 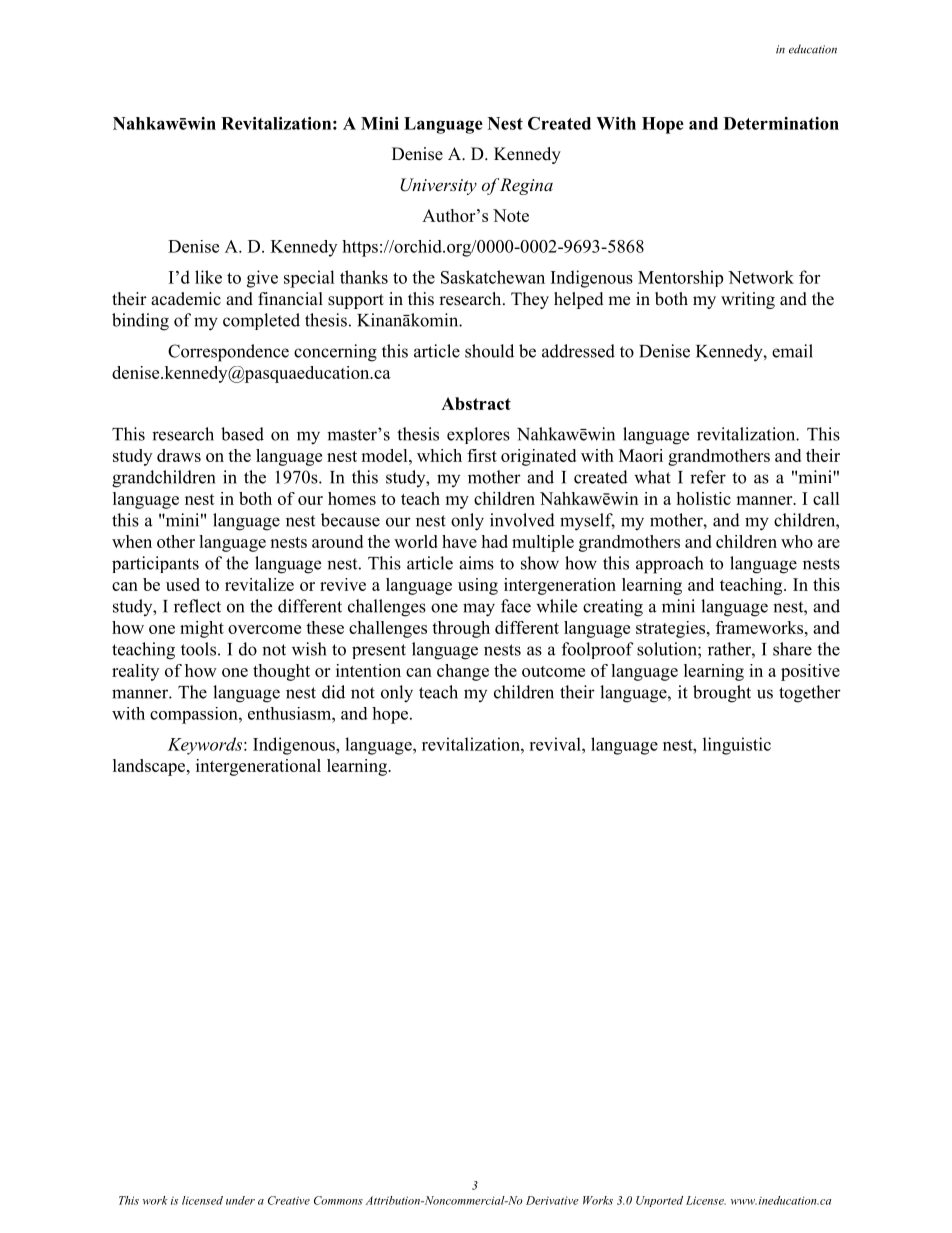 I want to click on Determination, so click(x=781, y=123).
